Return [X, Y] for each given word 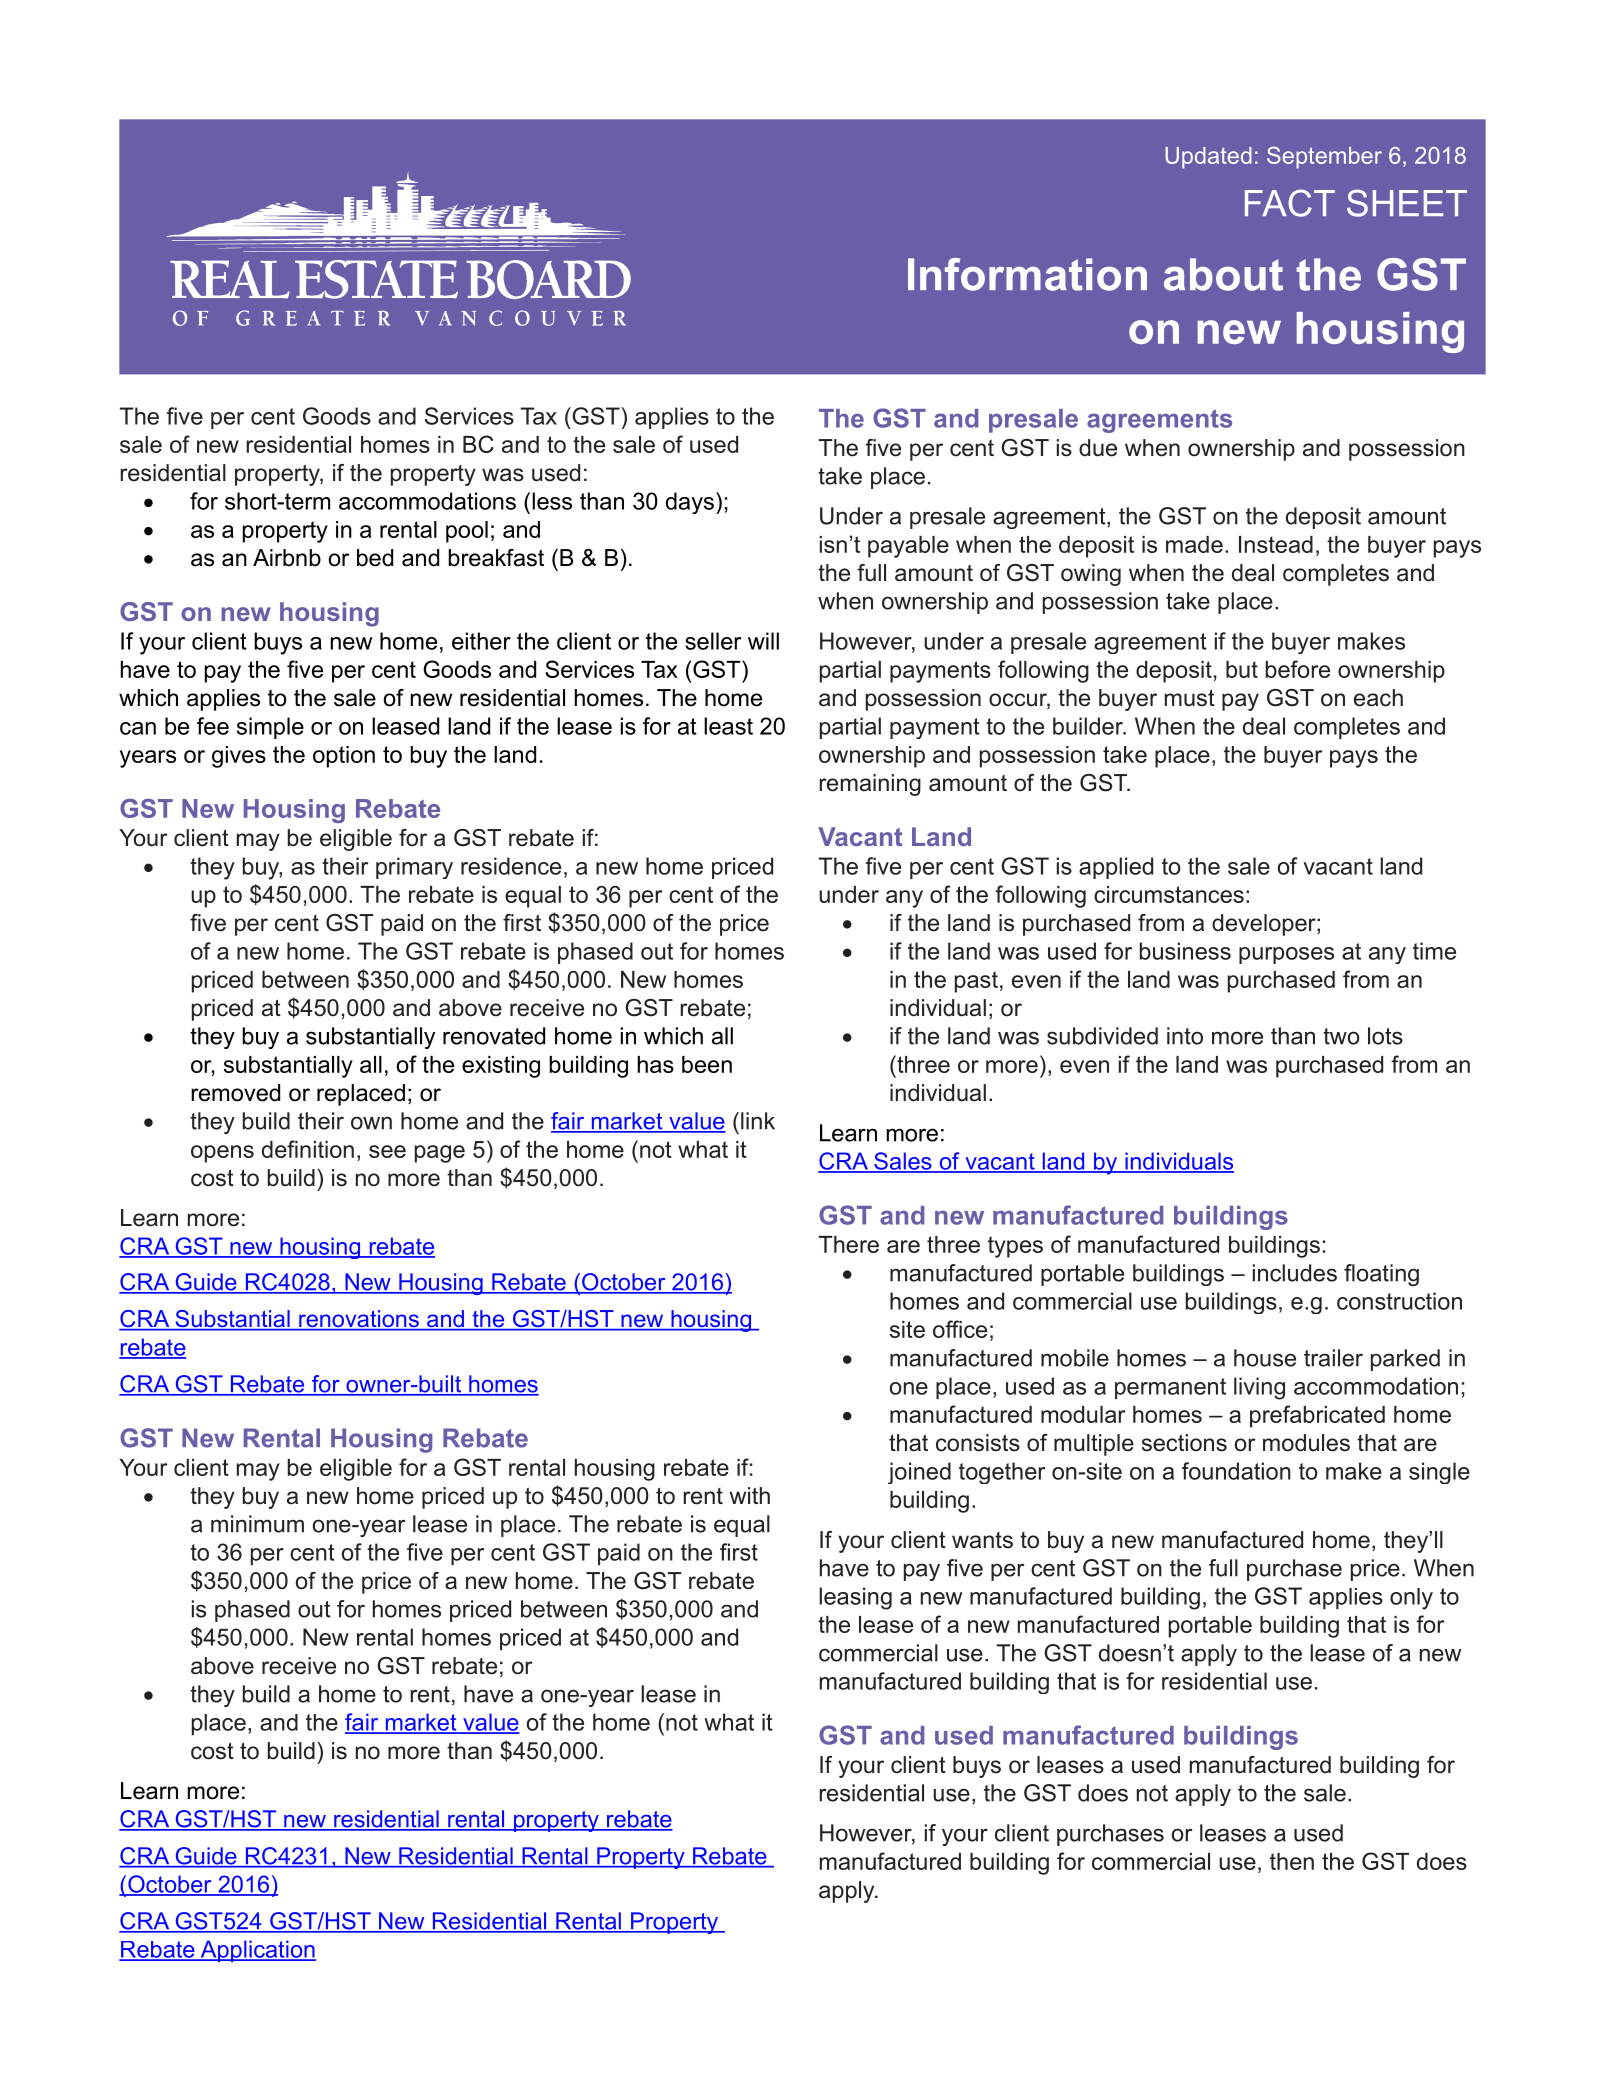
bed [375, 558]
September [1324, 157]
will [763, 641]
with [750, 1495]
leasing [855, 1598]
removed [235, 1093]
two [1341, 1036]
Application [257, 1951]
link [758, 1121]
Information [1027, 274]
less [552, 501]
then [1292, 1861]
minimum [257, 1524]
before [1298, 669]
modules [1306, 1443]
